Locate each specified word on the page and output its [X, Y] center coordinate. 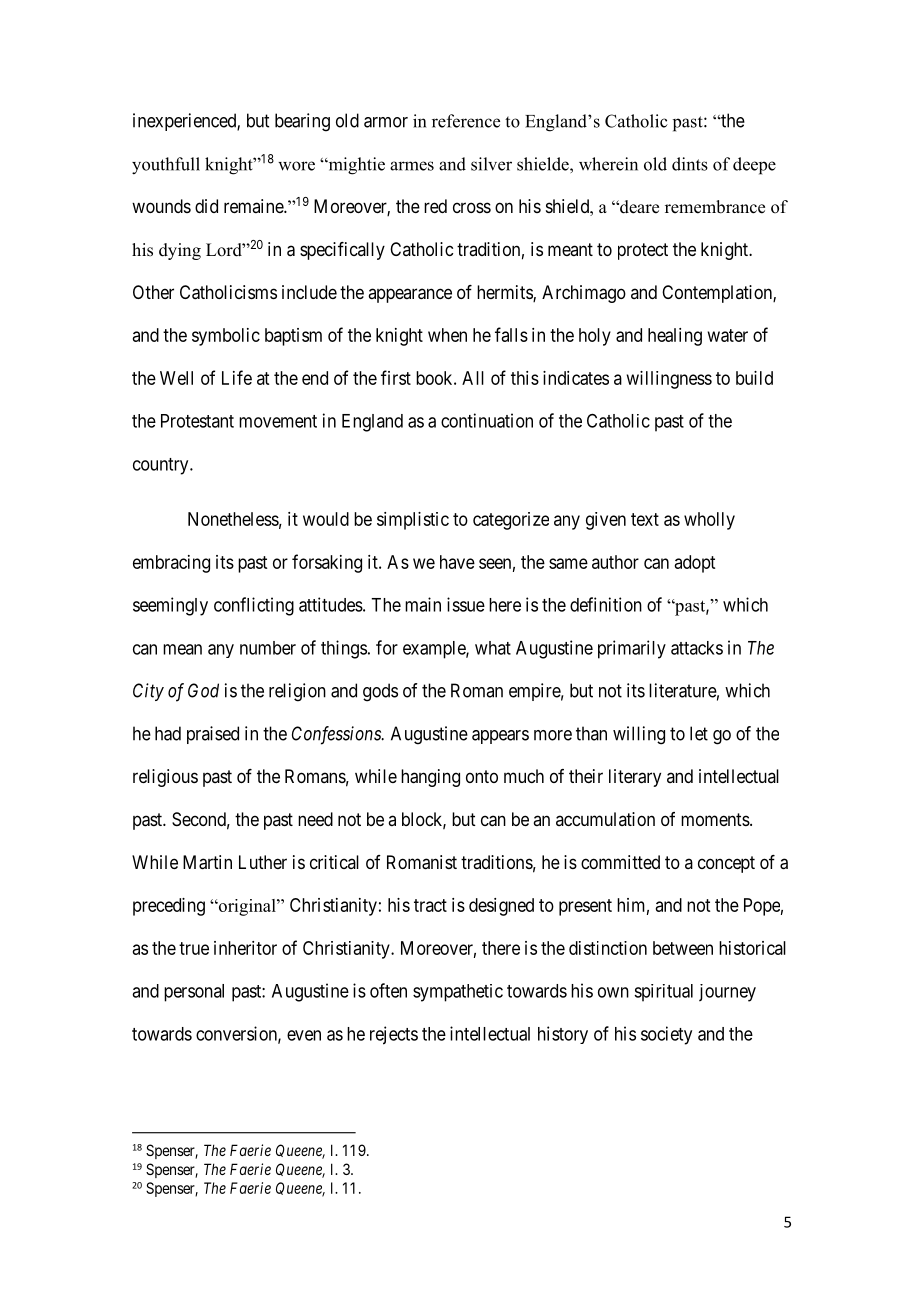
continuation [487, 420]
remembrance [715, 207]
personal [194, 993]
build [754, 378]
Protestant [197, 421]
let [699, 733]
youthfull [166, 166]
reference [466, 121]
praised [213, 735]
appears [500, 737]
